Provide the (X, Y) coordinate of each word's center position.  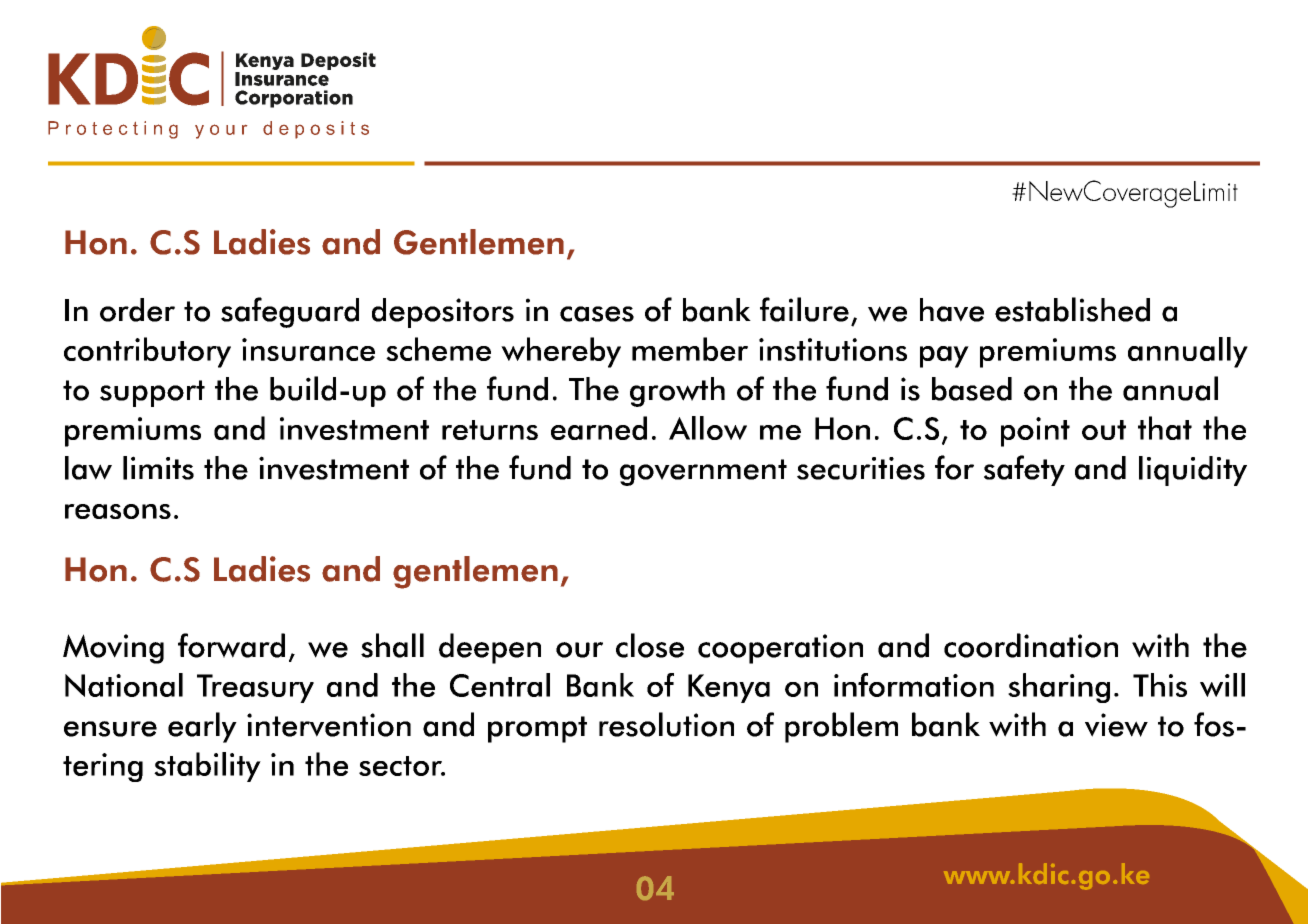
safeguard (290, 312)
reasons (118, 511)
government (703, 472)
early (202, 727)
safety (1024, 470)
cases (597, 314)
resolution (666, 724)
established (1072, 309)
